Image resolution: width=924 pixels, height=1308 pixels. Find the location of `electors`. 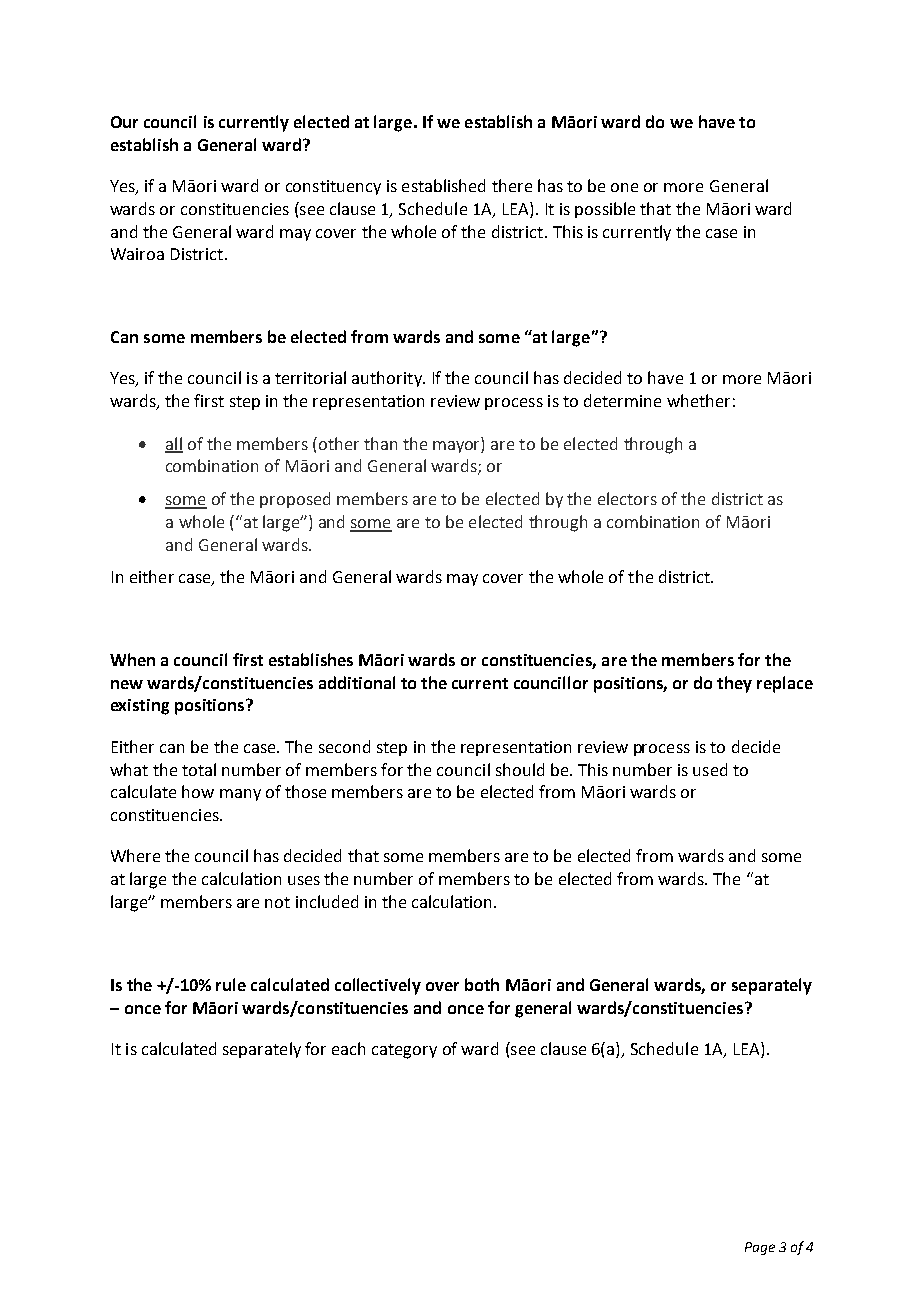

electors is located at coordinates (627, 498).
